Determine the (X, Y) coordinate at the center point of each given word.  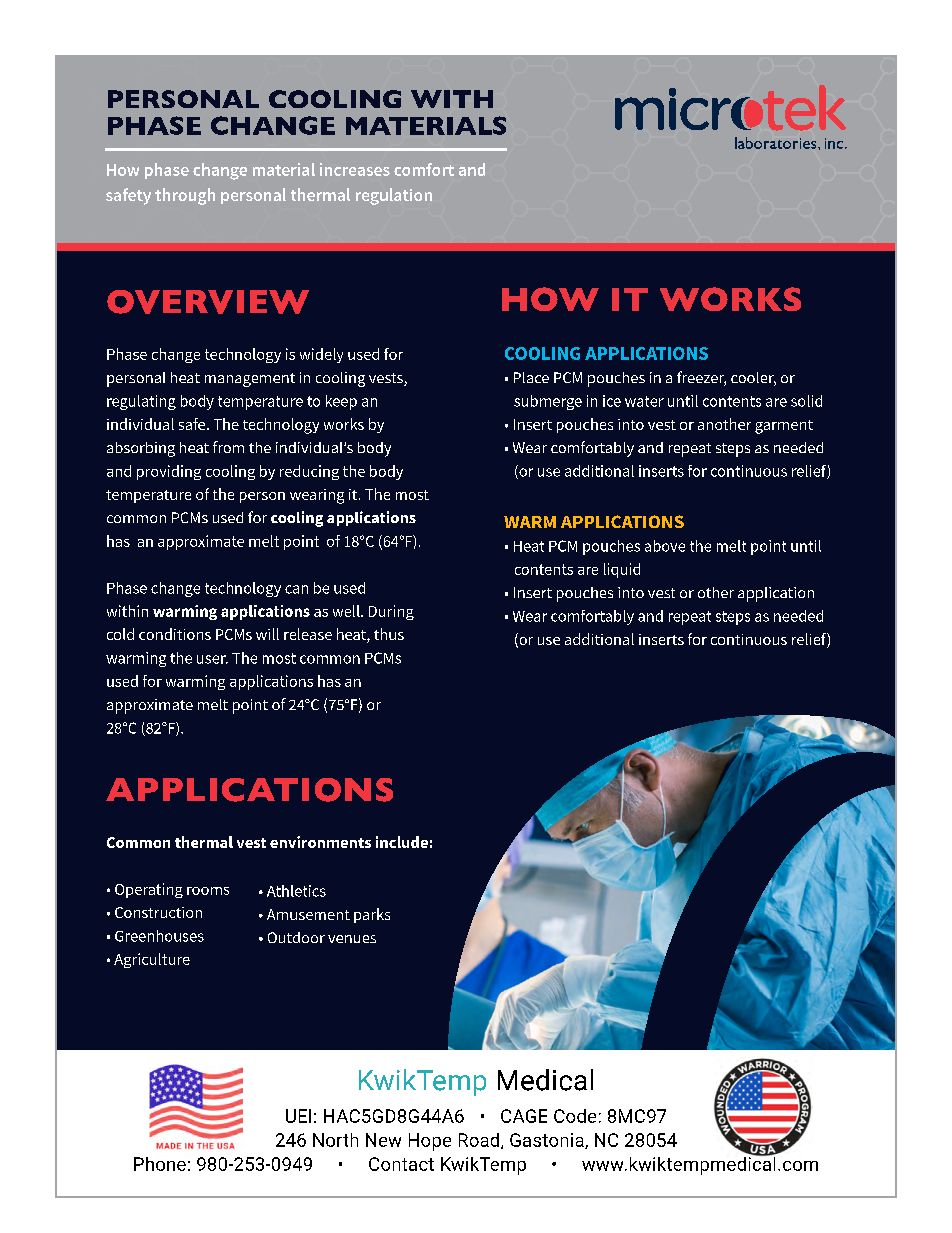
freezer (701, 378)
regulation (394, 196)
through (185, 196)
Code (575, 1116)
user (212, 659)
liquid (622, 570)
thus (389, 634)
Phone (160, 1164)
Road (480, 1141)
